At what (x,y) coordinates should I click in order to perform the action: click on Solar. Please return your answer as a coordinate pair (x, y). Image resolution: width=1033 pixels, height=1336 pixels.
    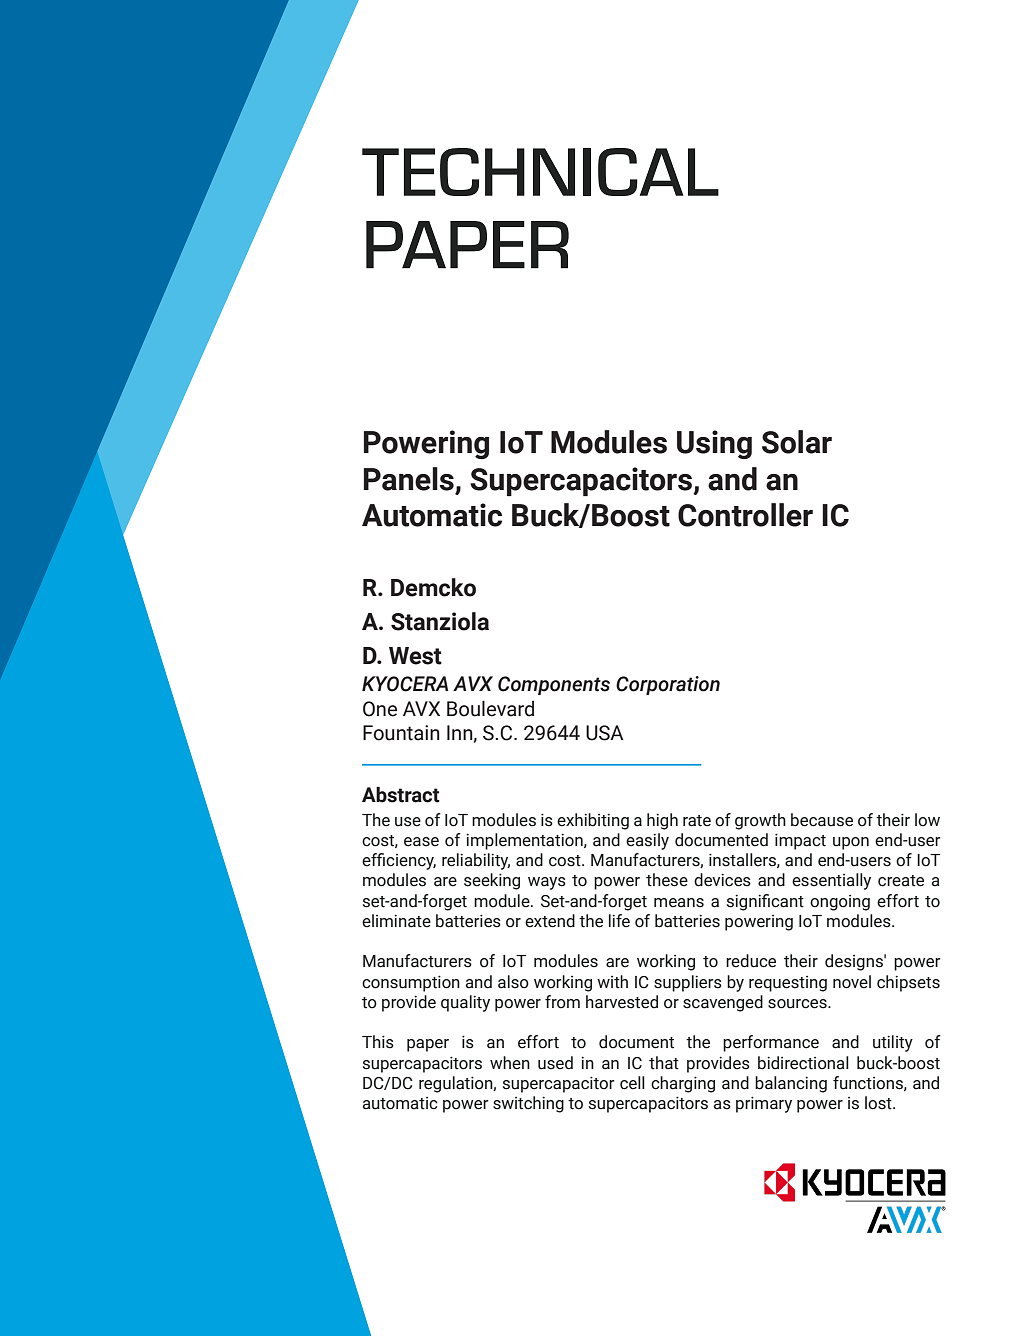
    Looking at the image, I should click on (797, 442).
